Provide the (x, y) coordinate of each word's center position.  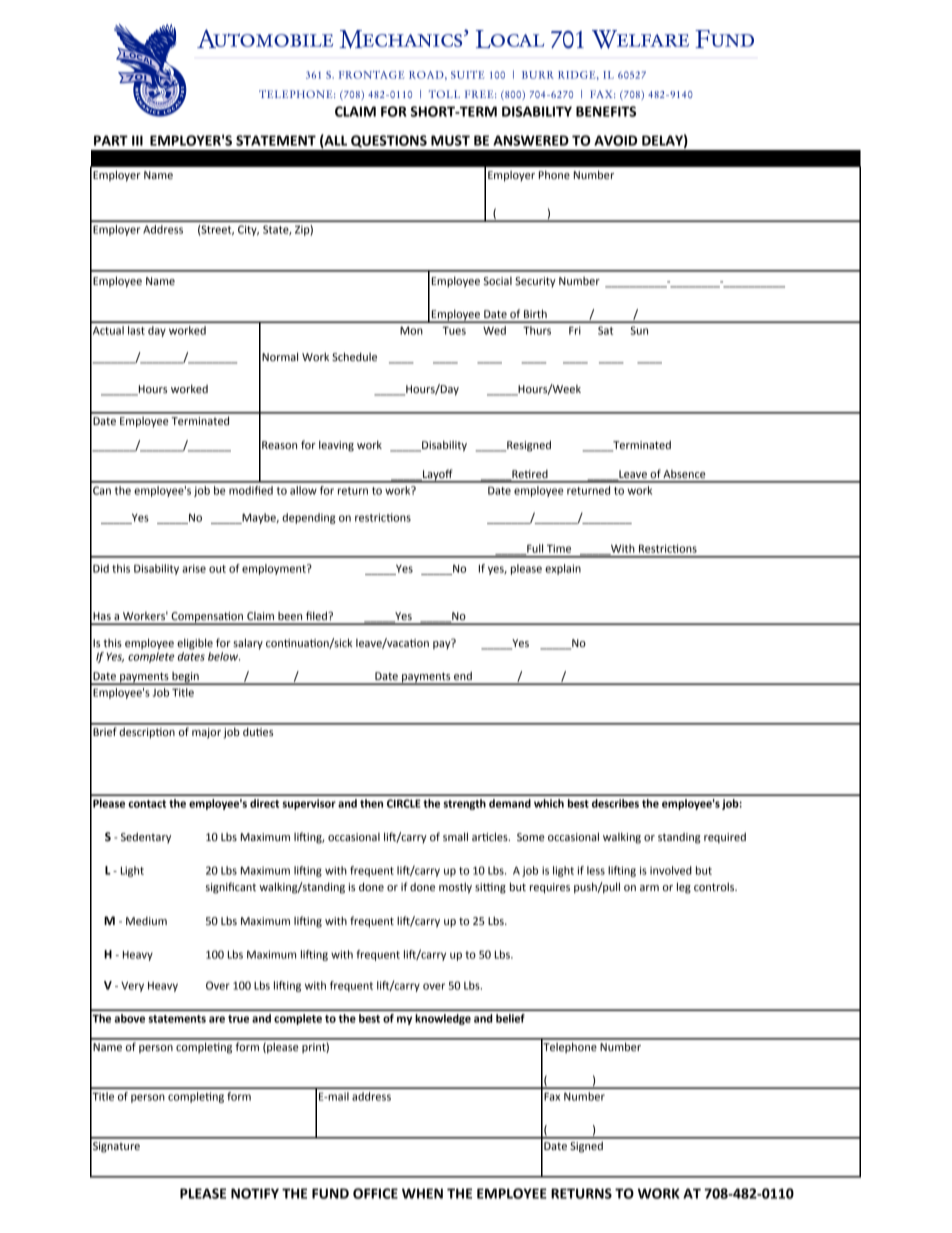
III (137, 140)
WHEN (422, 1193)
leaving (336, 446)
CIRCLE (404, 803)
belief (510, 1018)
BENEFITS (606, 111)
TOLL (444, 94)
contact (147, 804)
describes (615, 803)
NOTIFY (255, 1193)
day (157, 331)
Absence (684, 474)
